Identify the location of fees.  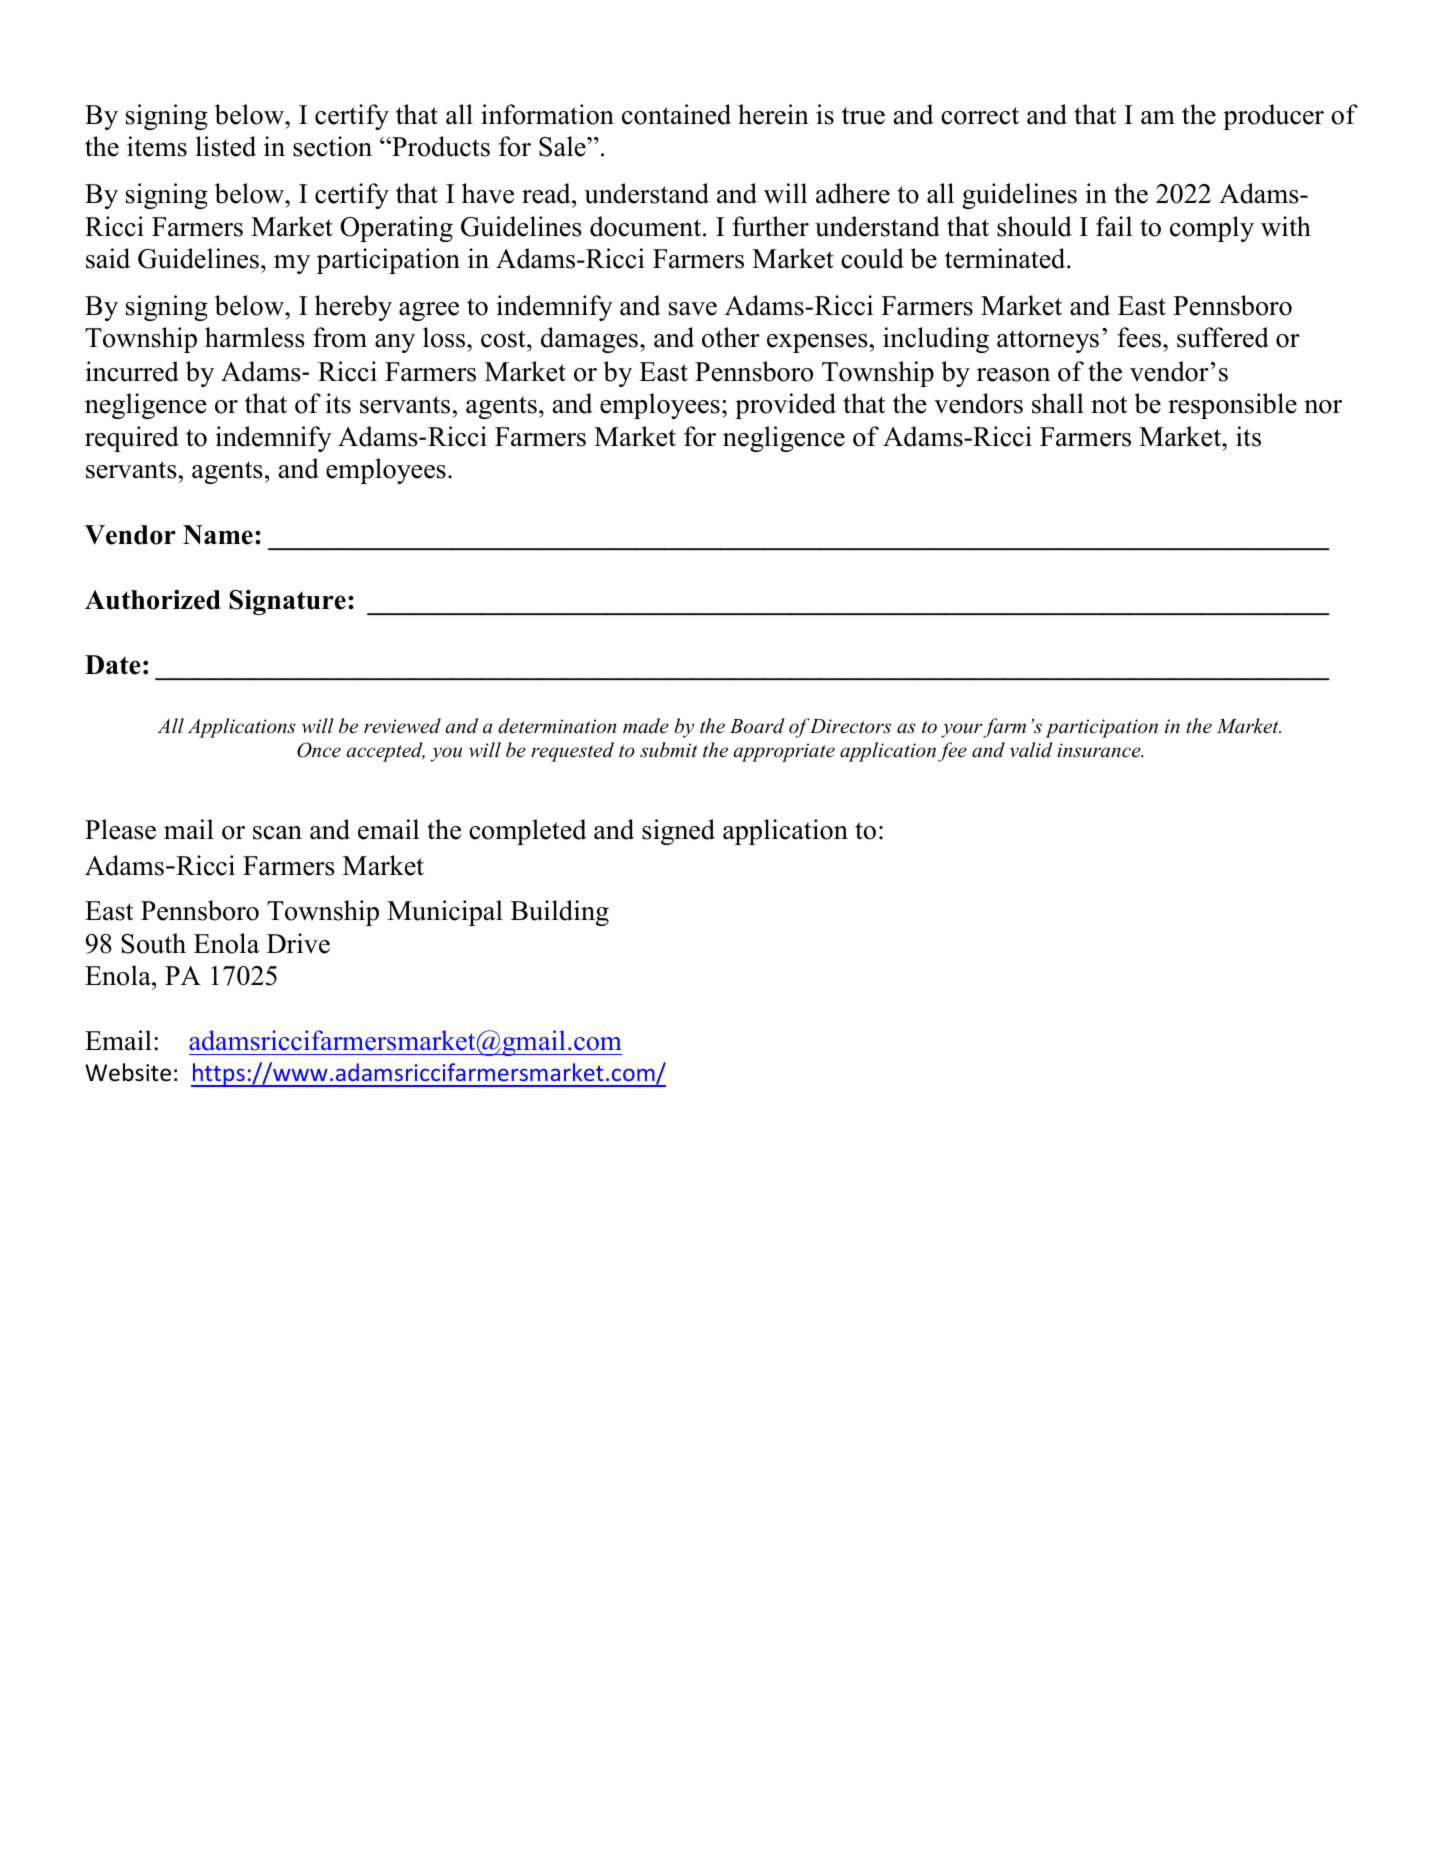
(1140, 337).
